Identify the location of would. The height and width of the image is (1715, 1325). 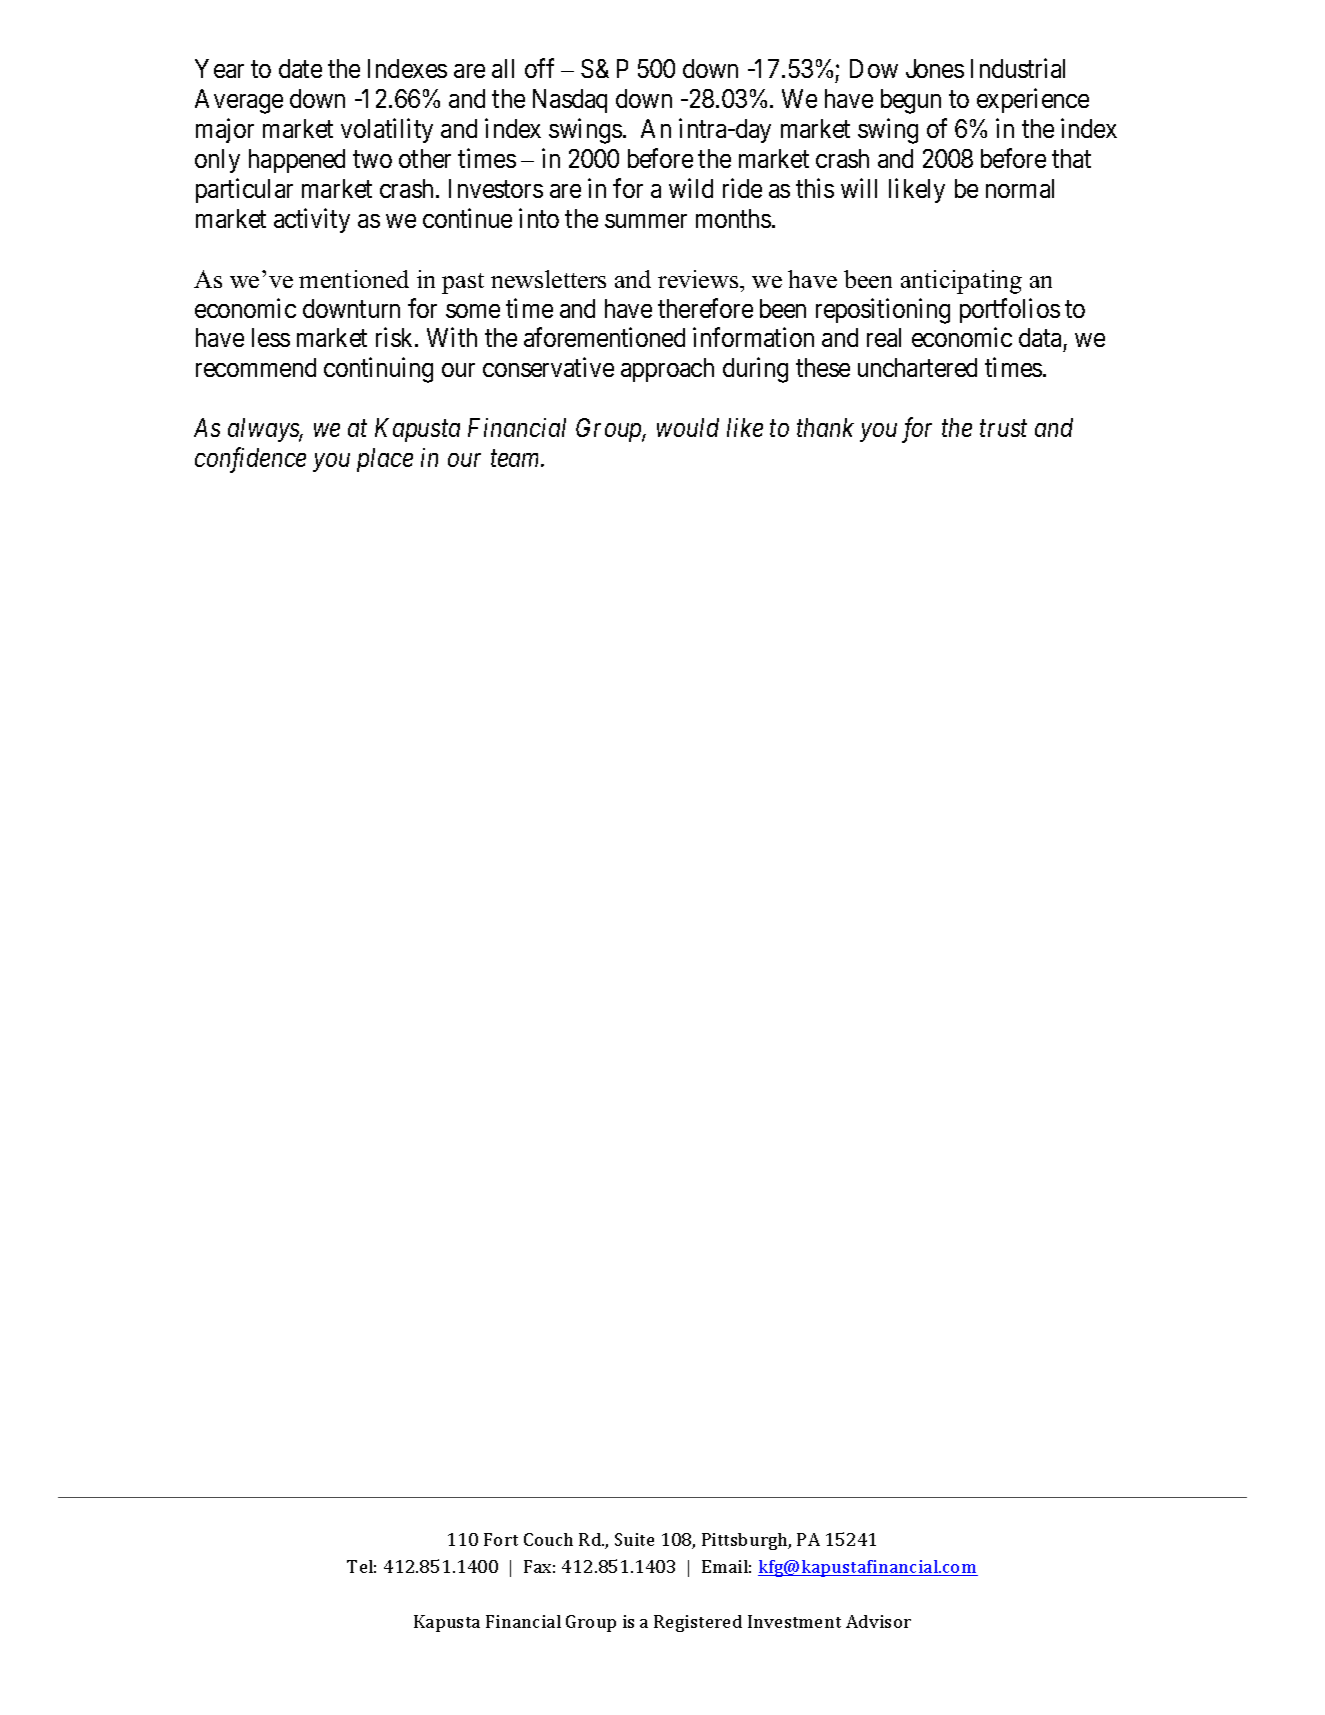
(688, 427).
